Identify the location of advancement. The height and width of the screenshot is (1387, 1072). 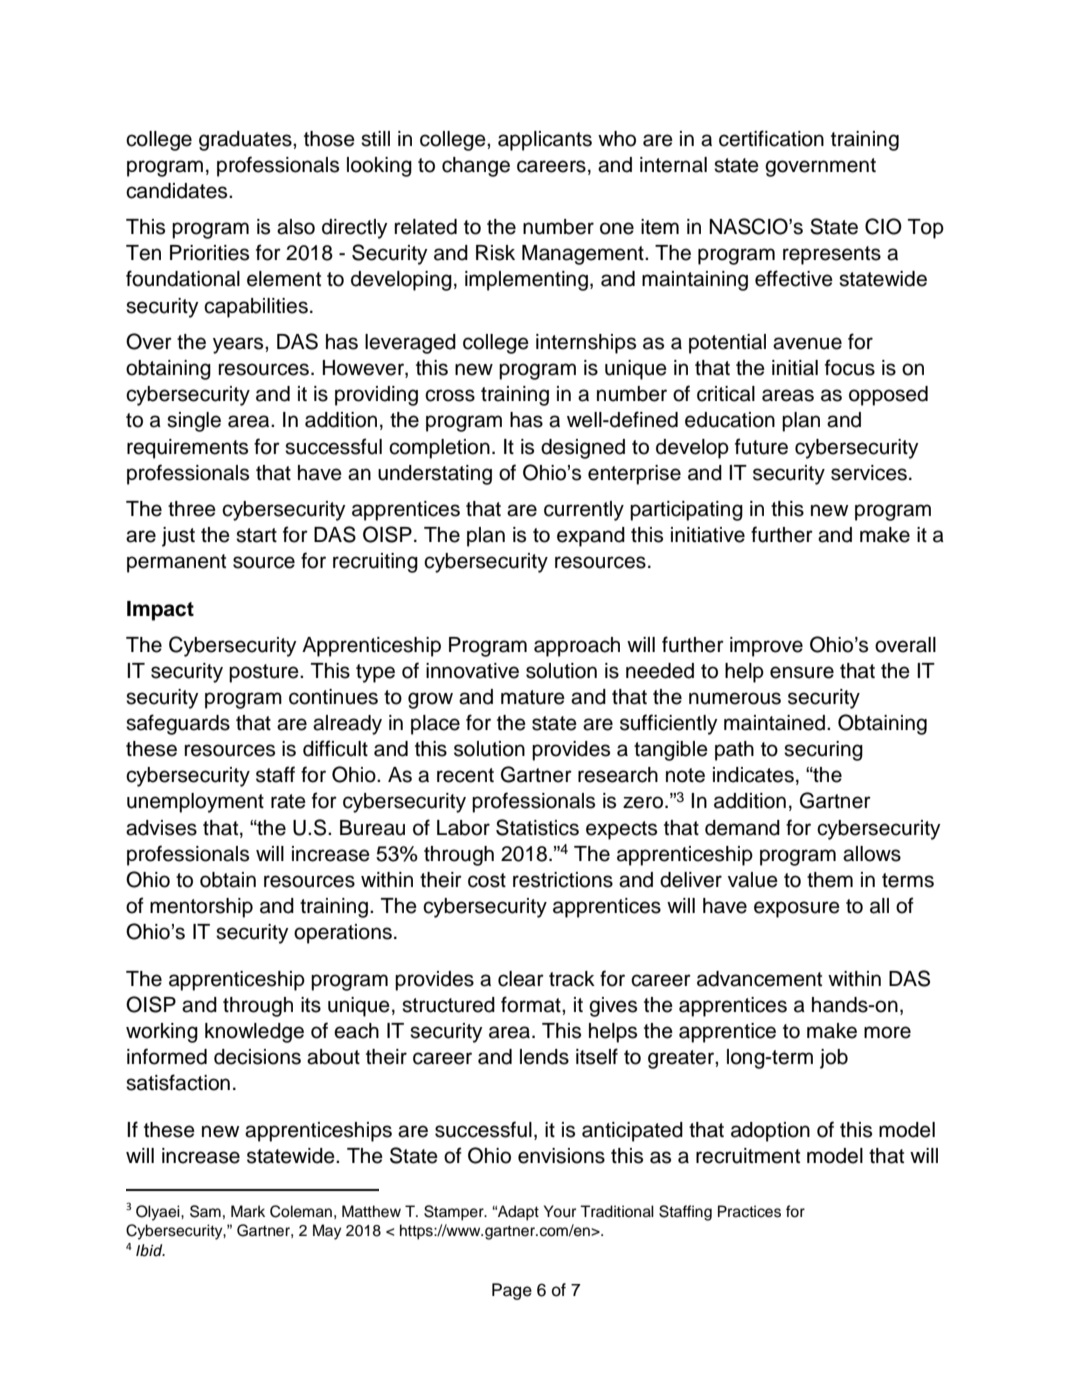
(759, 979).
